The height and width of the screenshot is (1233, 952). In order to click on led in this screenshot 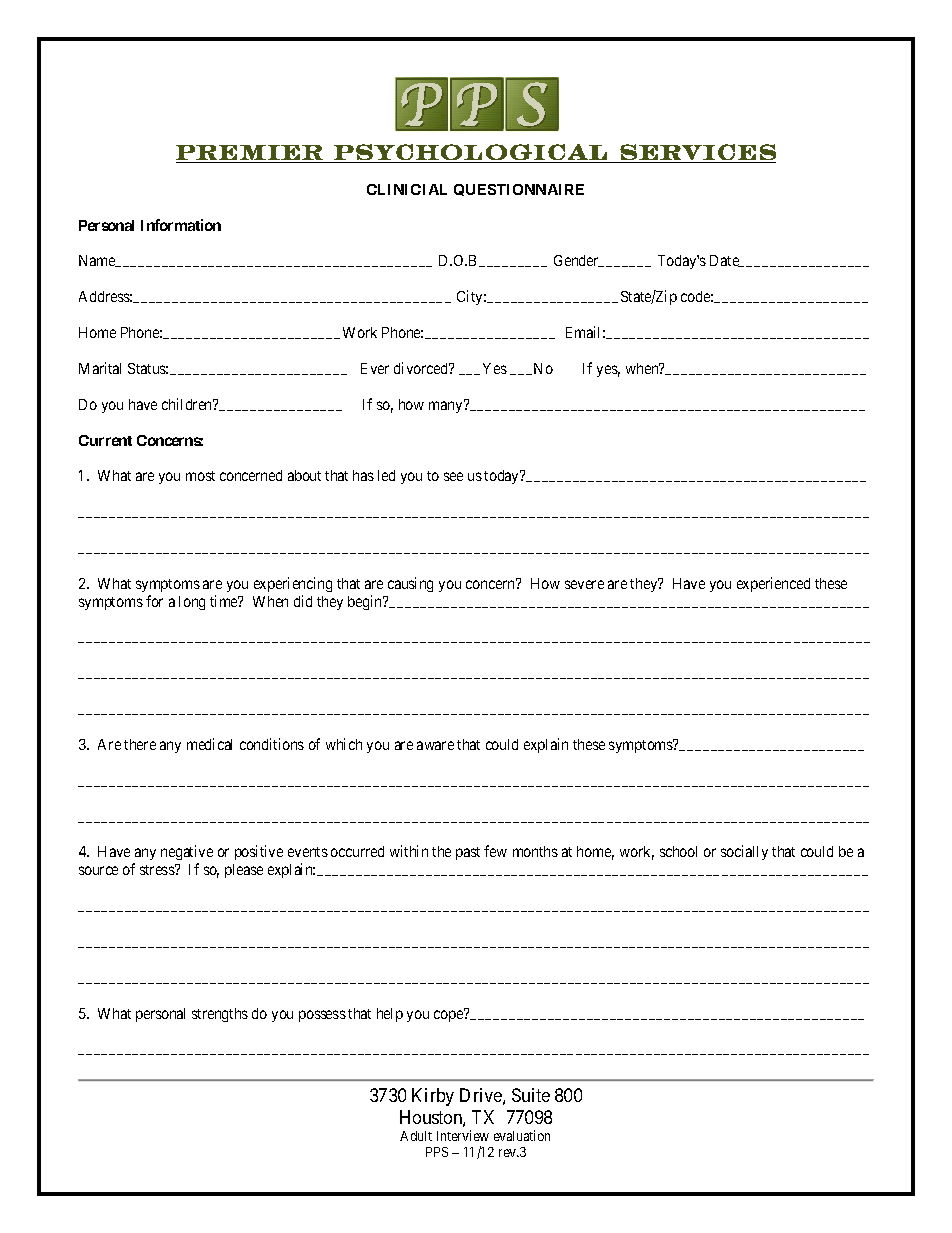, I will do `click(386, 475)`.
